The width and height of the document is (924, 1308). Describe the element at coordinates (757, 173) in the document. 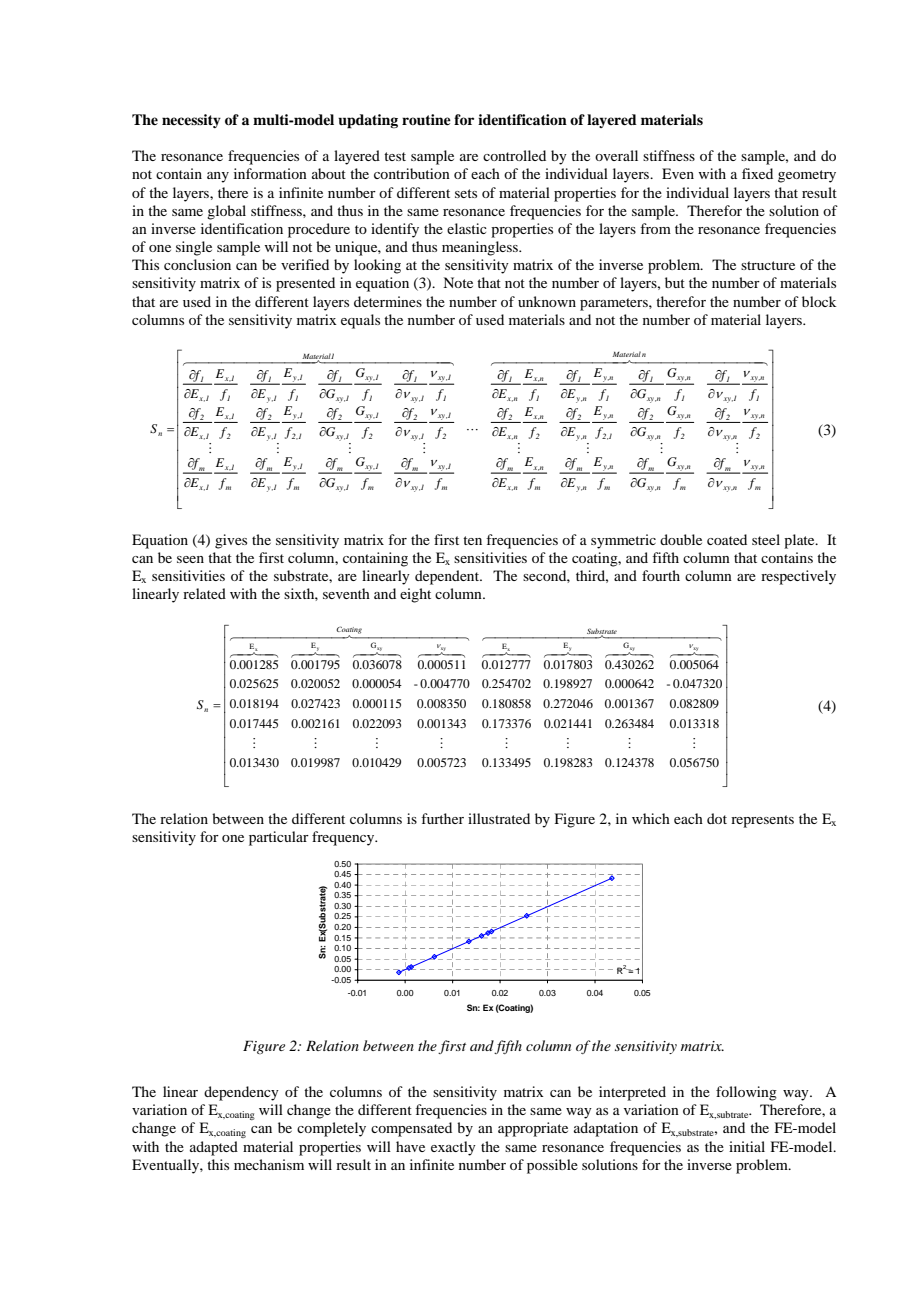

I see `fixed` at that location.
